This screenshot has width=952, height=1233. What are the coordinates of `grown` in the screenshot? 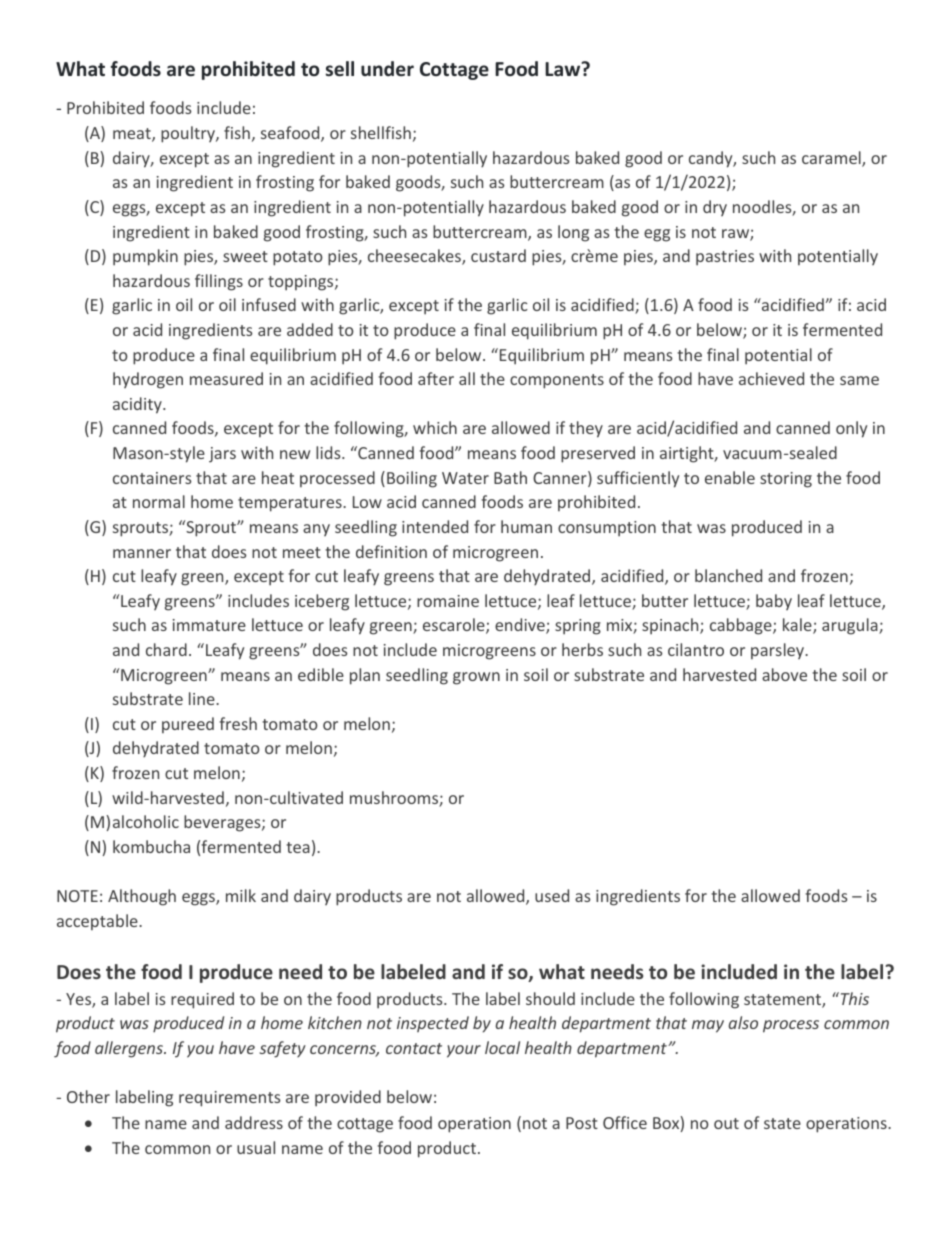 It's located at (476, 678).
